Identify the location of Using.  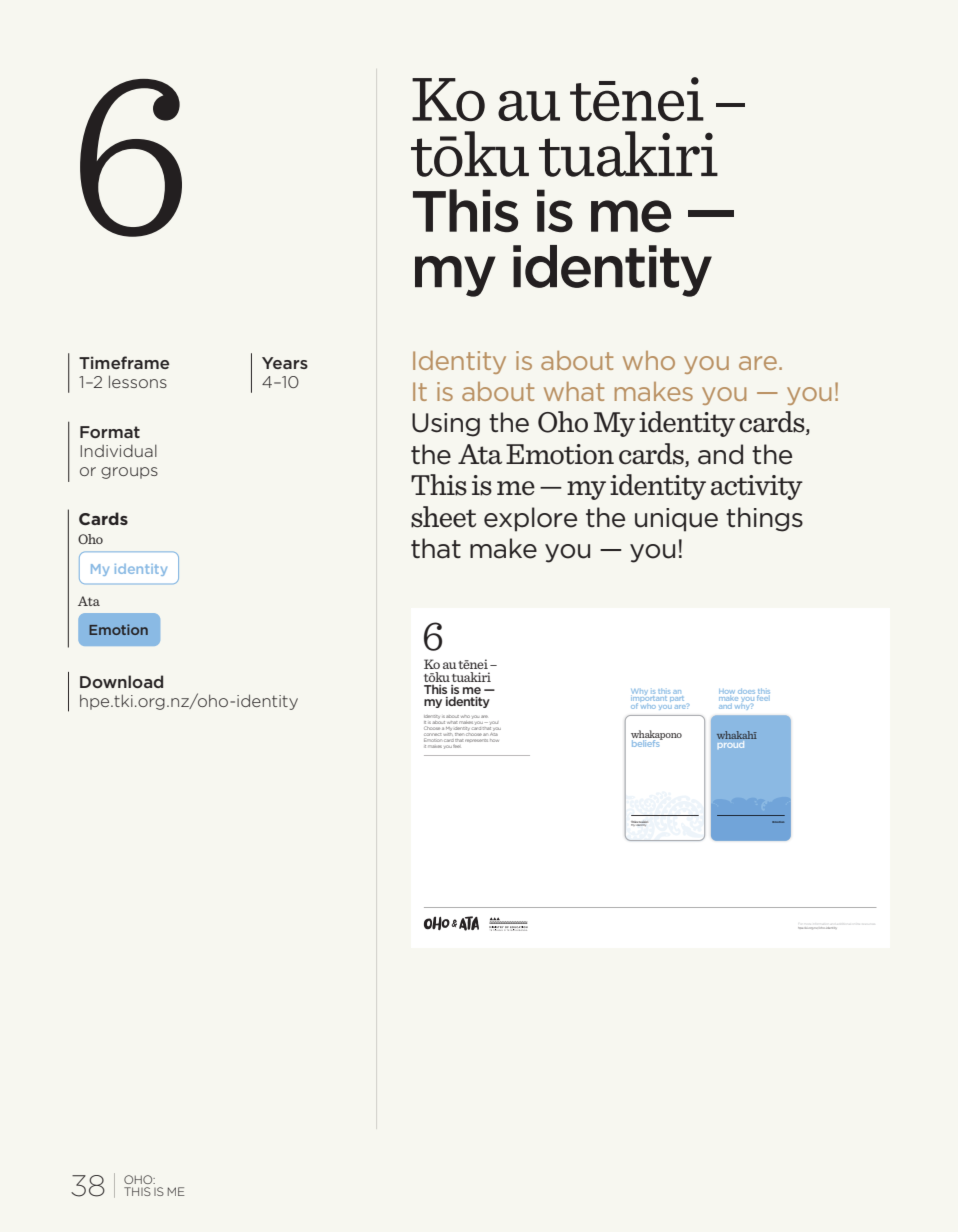
(446, 425).
